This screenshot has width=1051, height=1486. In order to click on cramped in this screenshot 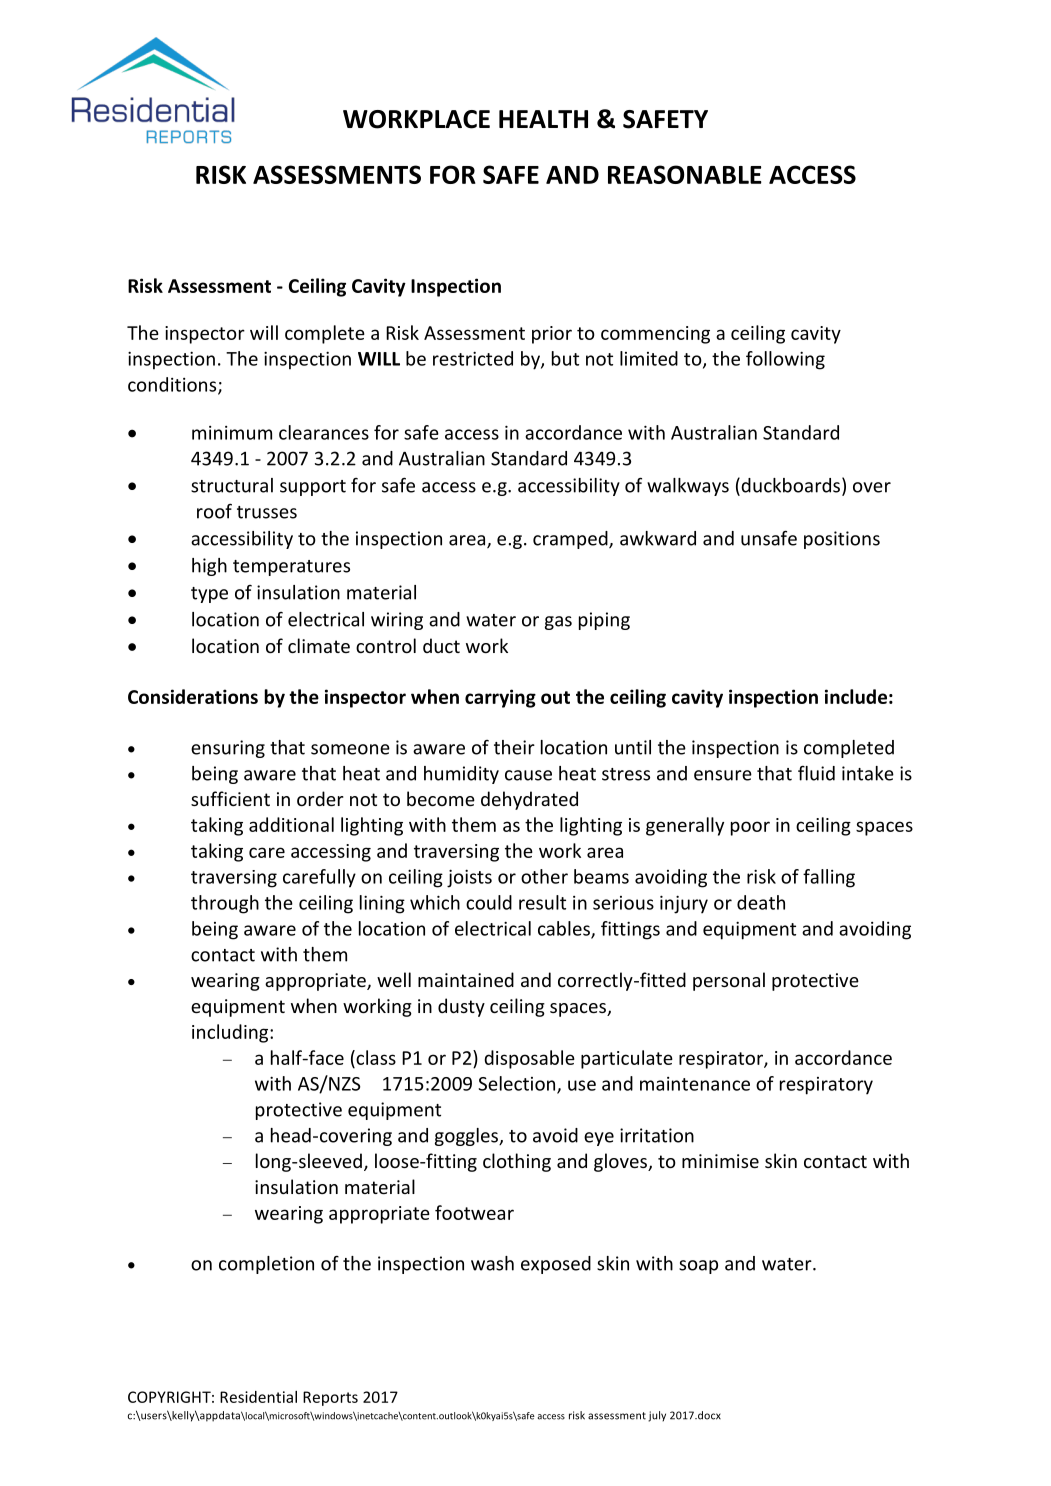, I will do `click(571, 540)`.
